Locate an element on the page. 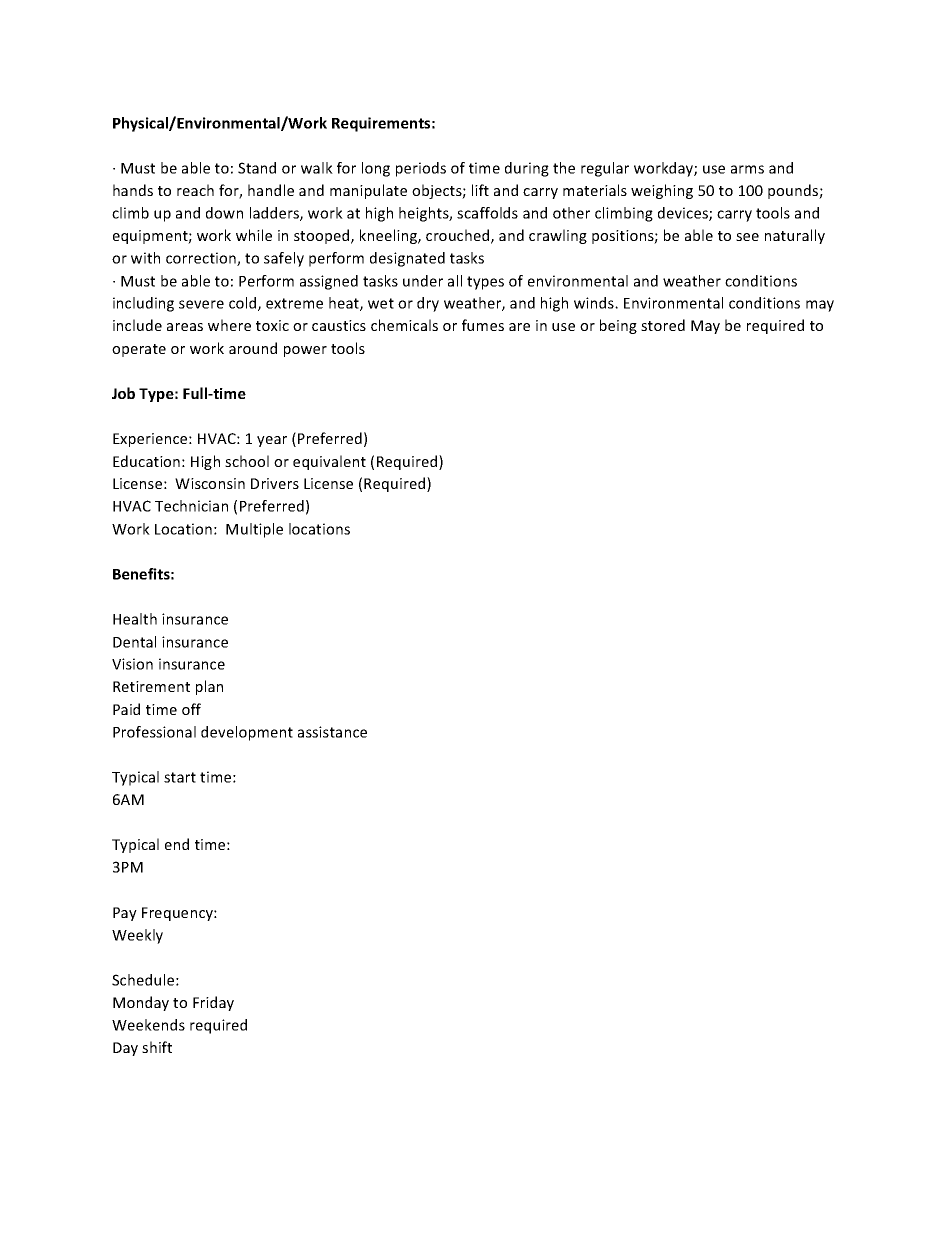 This image has height=1233, width=952. stored is located at coordinates (663, 325).
